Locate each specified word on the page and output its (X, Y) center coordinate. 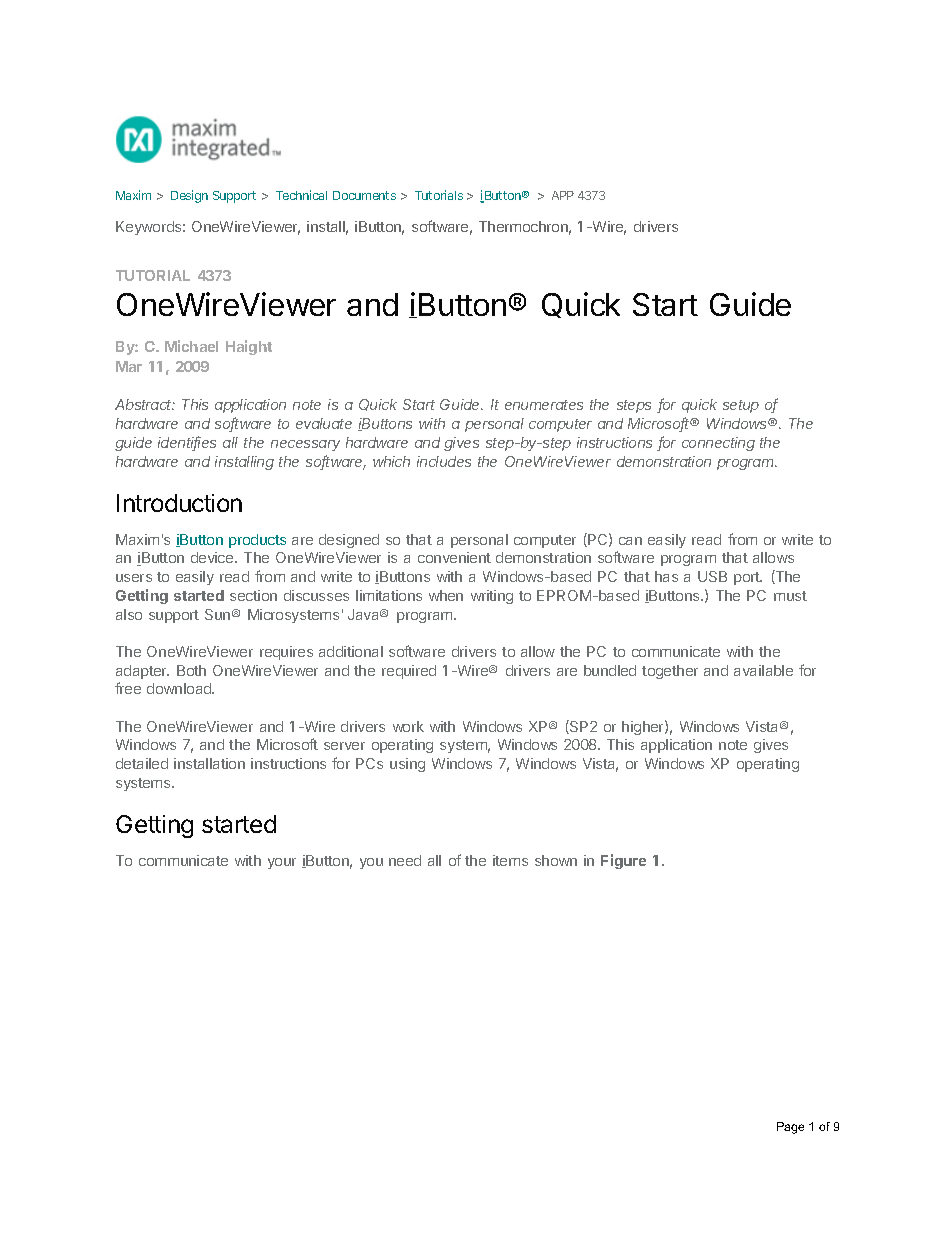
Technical (301, 195)
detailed (142, 763)
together (670, 672)
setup (741, 406)
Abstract (145, 404)
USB (712, 576)
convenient (454, 557)
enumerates (544, 405)
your (282, 863)
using (407, 765)
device (213, 557)
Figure (623, 861)
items (510, 860)
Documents (364, 195)
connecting (718, 444)
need (405, 860)
